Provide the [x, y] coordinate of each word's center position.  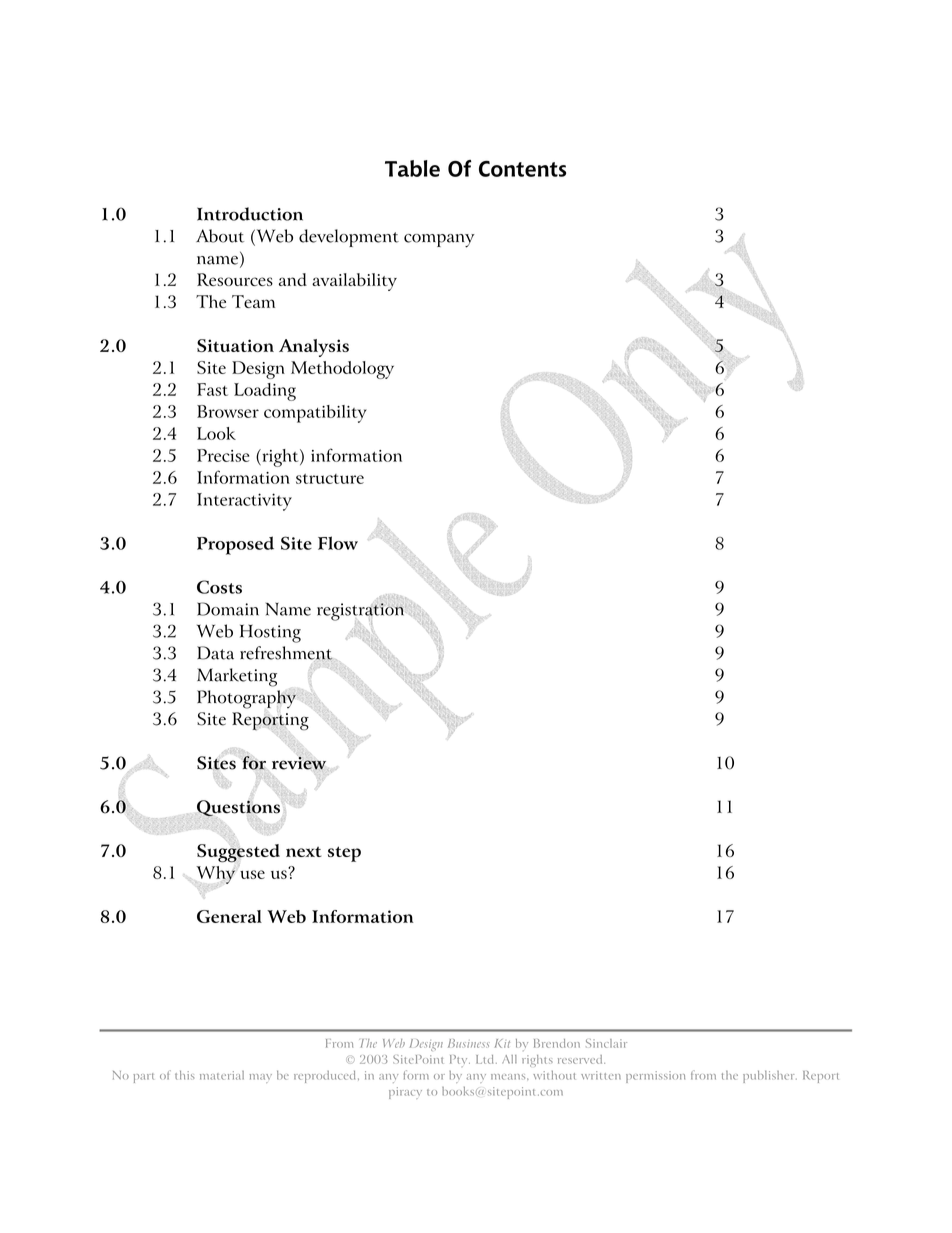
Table [412, 168]
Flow [338, 543]
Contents [522, 169]
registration [361, 613]
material [222, 1075]
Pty [460, 1061]
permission [655, 1077]
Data [215, 653]
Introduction [250, 214]
